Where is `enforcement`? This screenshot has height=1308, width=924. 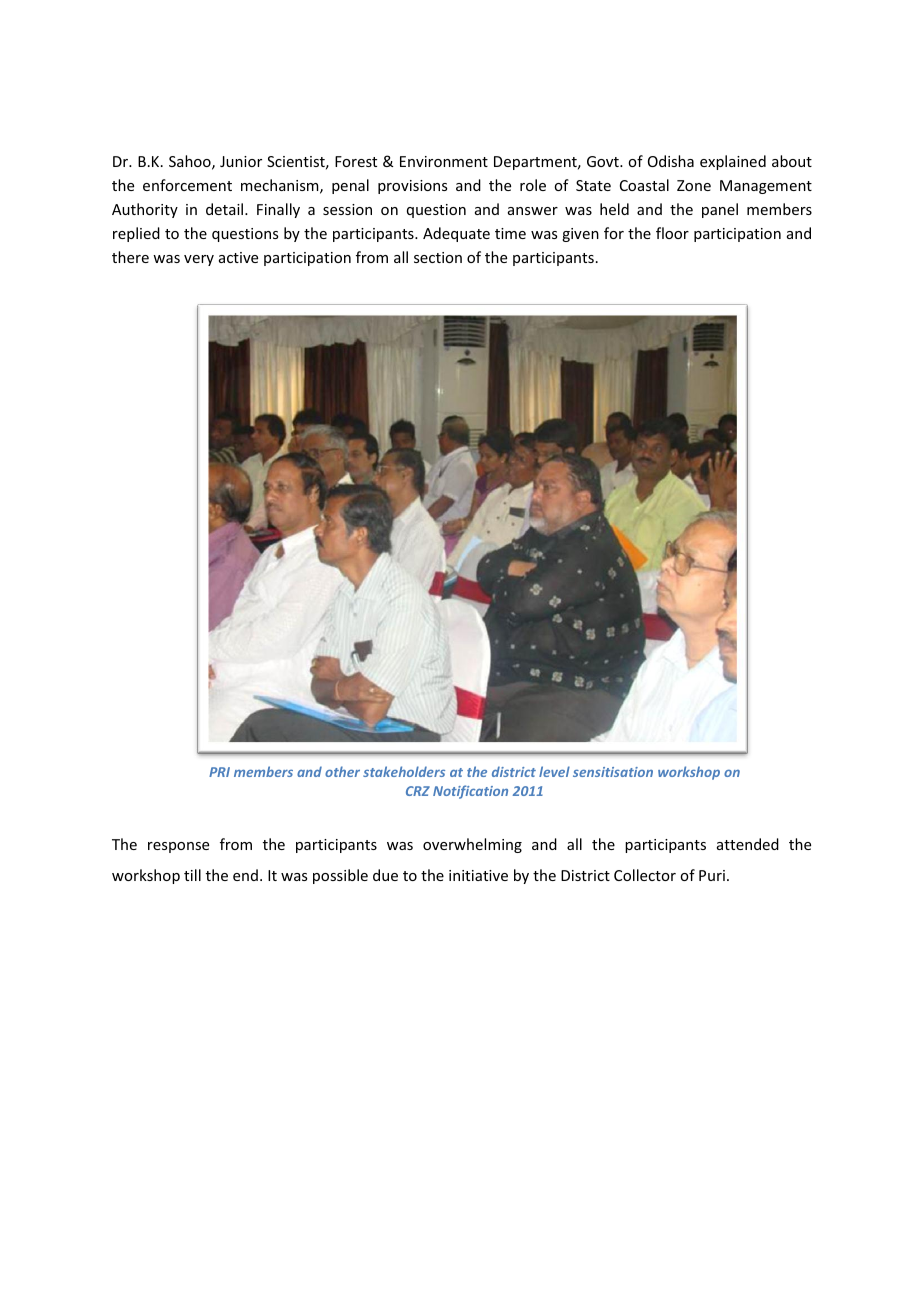
enforcement is located at coordinates (187, 185).
